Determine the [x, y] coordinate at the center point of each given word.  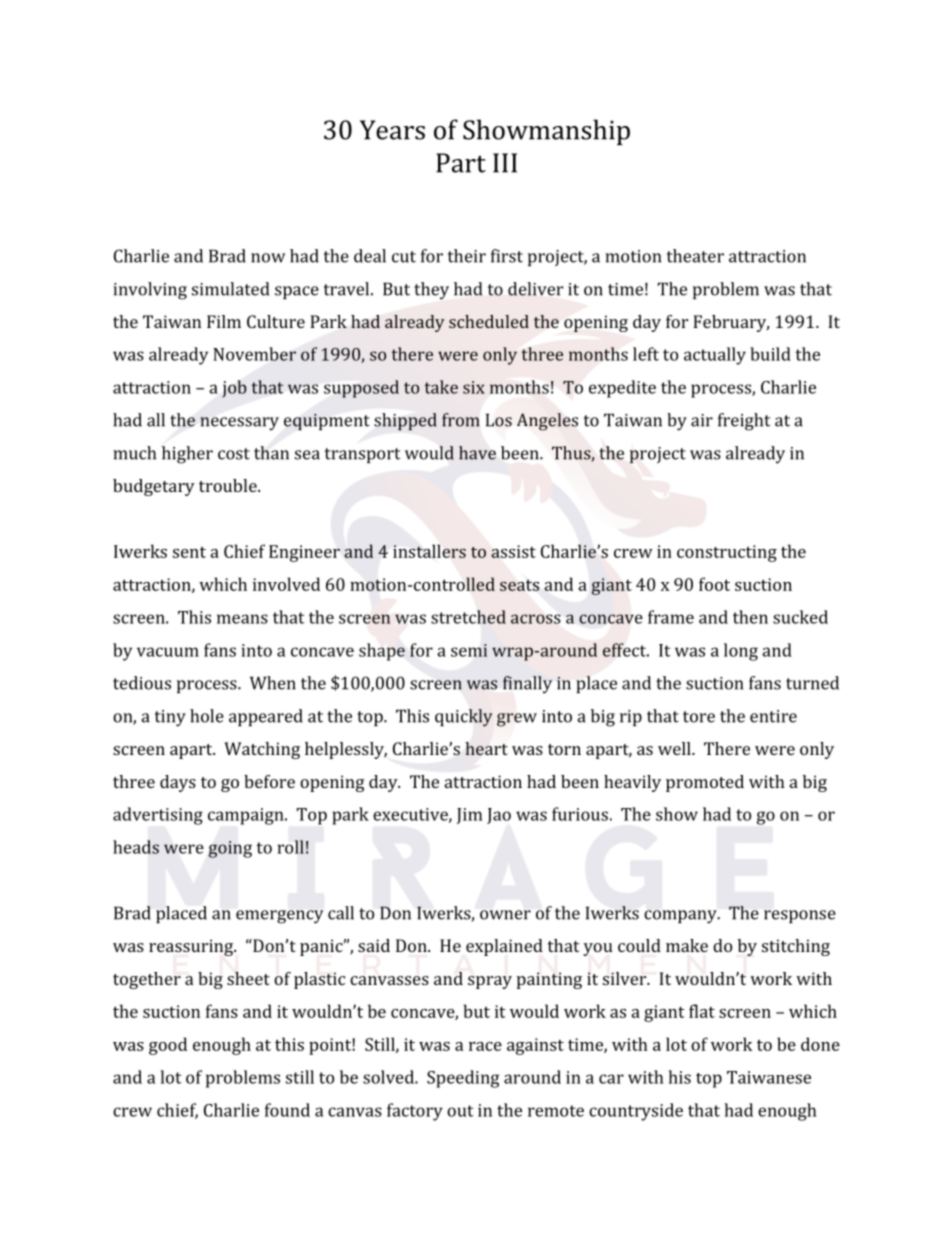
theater [695, 256]
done [820, 1044]
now [268, 258]
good [168, 1046]
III [505, 163]
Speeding [463, 1079]
